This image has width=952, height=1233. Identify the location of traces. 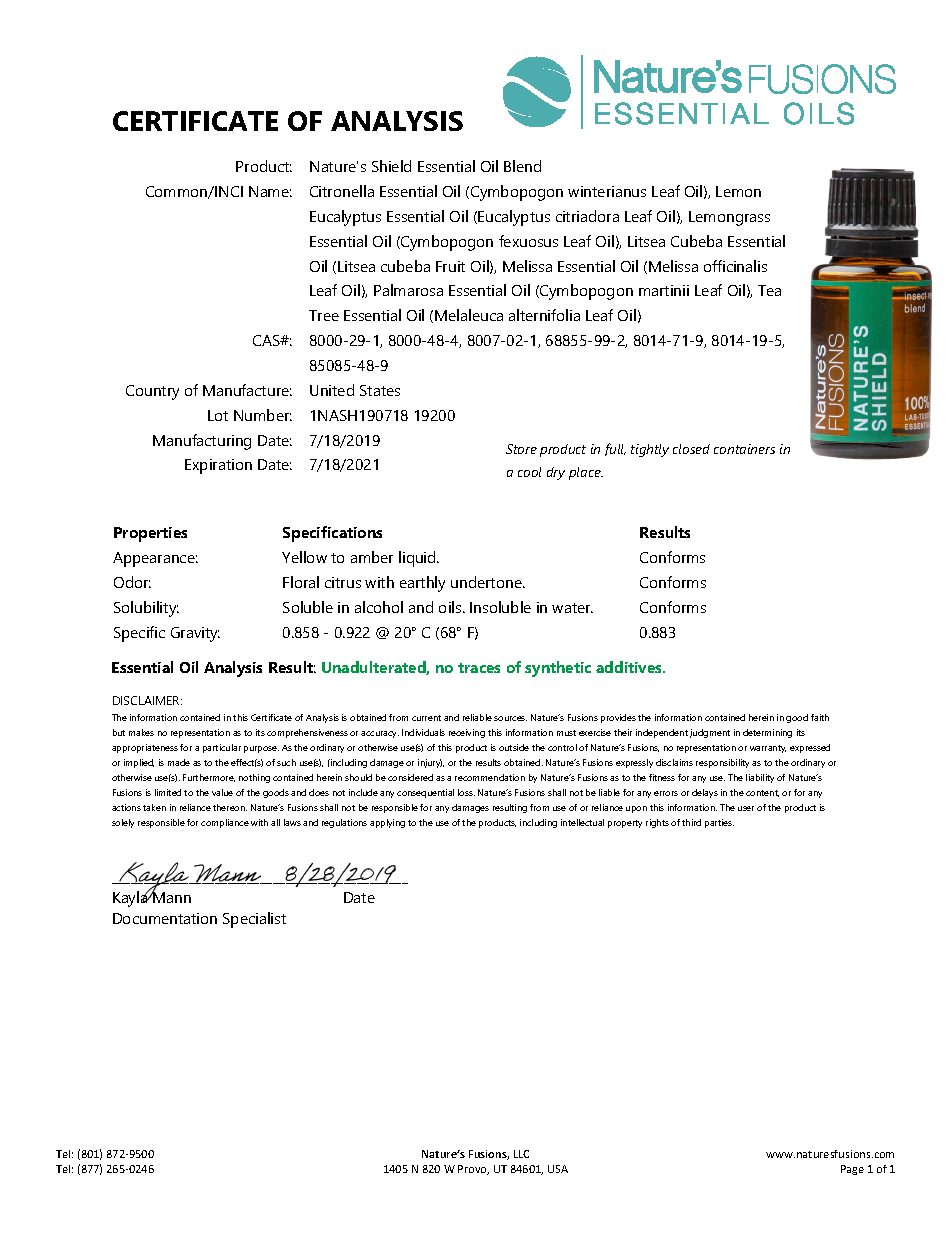
(479, 668).
